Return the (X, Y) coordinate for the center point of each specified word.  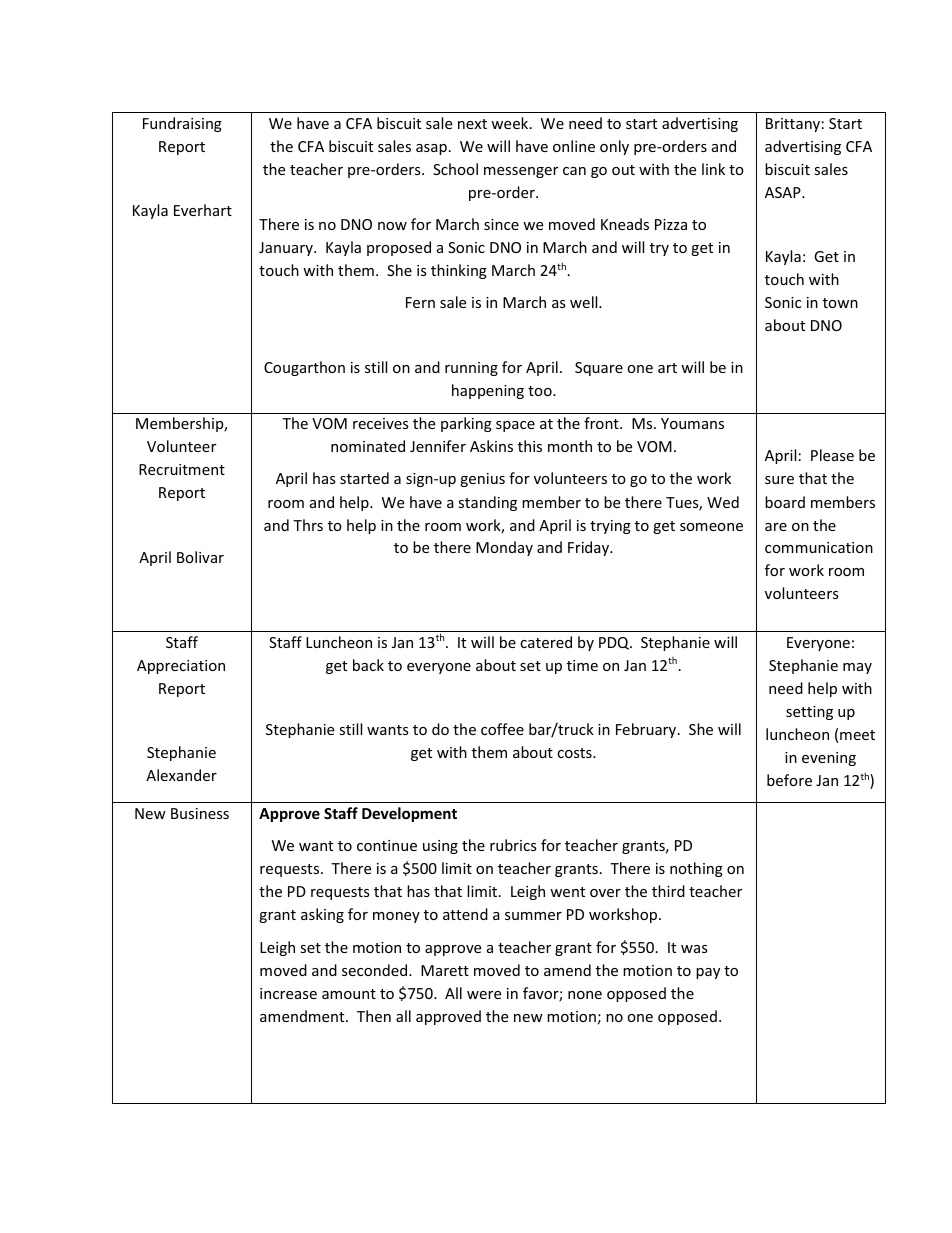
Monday (504, 548)
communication (819, 547)
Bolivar (200, 557)
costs (575, 753)
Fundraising (182, 124)
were (484, 995)
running (471, 369)
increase (288, 993)
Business (200, 813)
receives (381, 423)
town (840, 303)
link (713, 169)
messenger (521, 172)
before (789, 780)
